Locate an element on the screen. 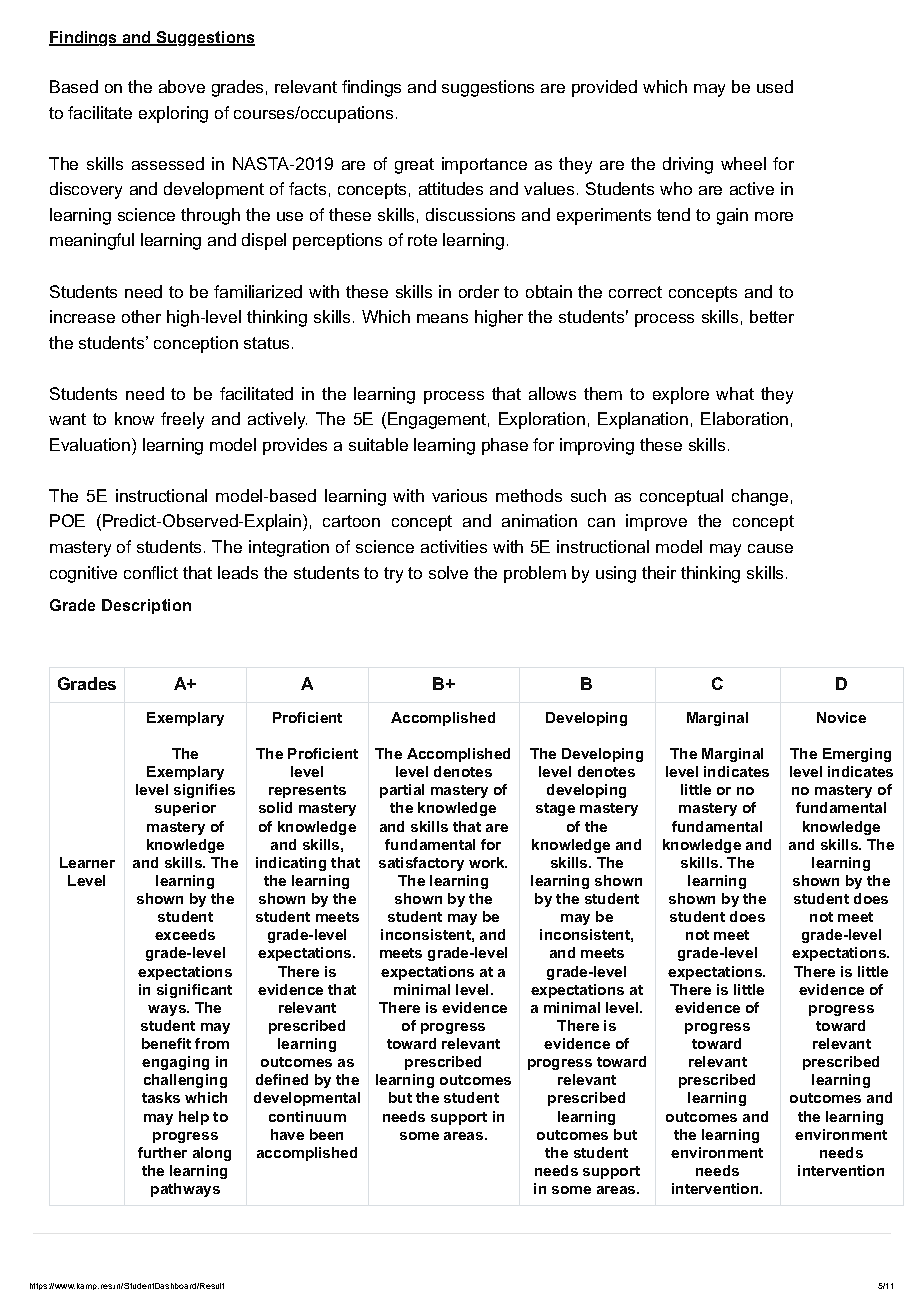 The image size is (924, 1308). Description is located at coordinates (146, 606).
